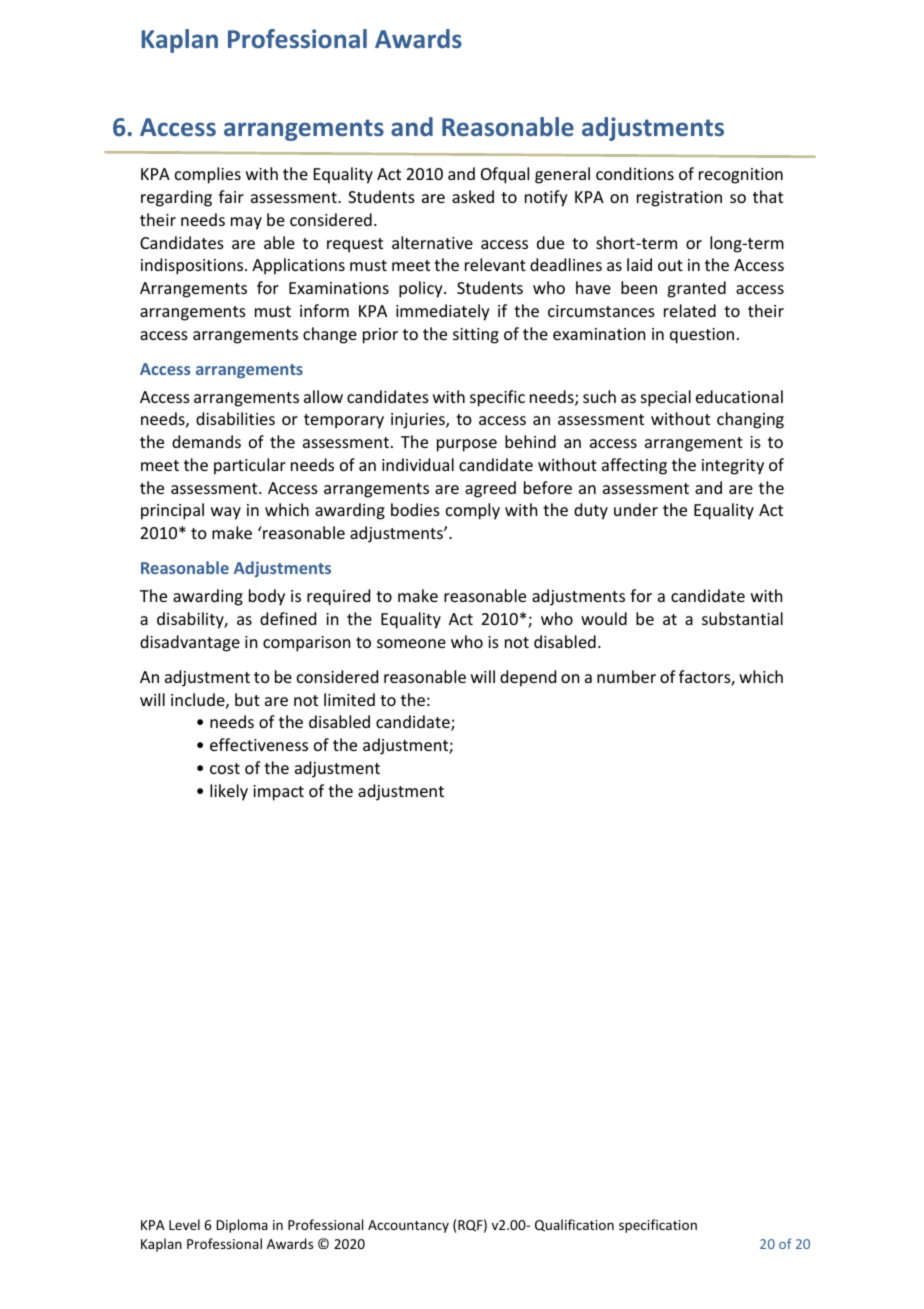 The image size is (924, 1309). Describe the element at coordinates (626, 676) in the image. I see `number` at that location.
